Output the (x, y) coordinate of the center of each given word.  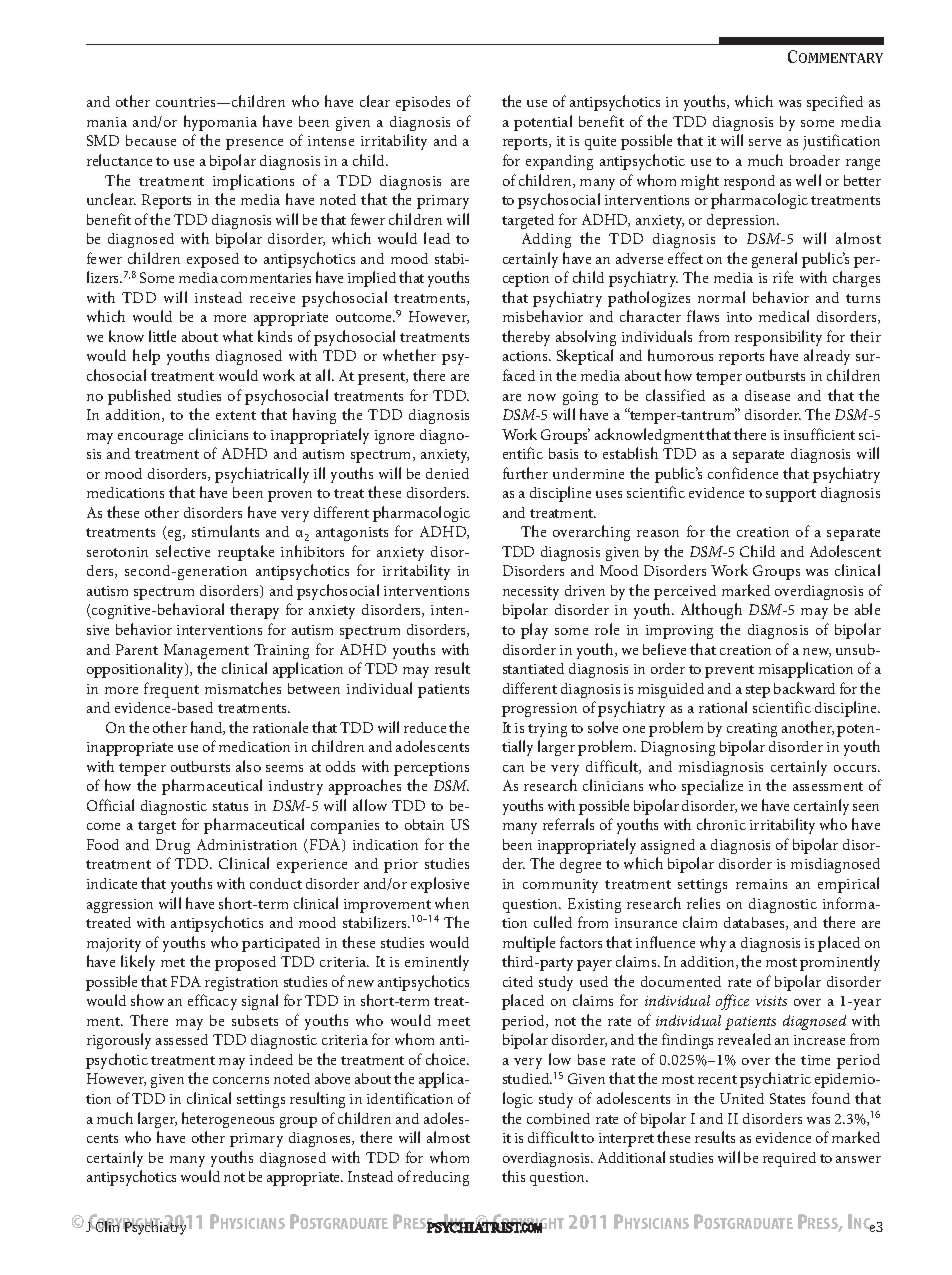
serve (765, 142)
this (513, 1176)
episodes (423, 103)
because (151, 140)
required (789, 1159)
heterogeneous (228, 1120)
